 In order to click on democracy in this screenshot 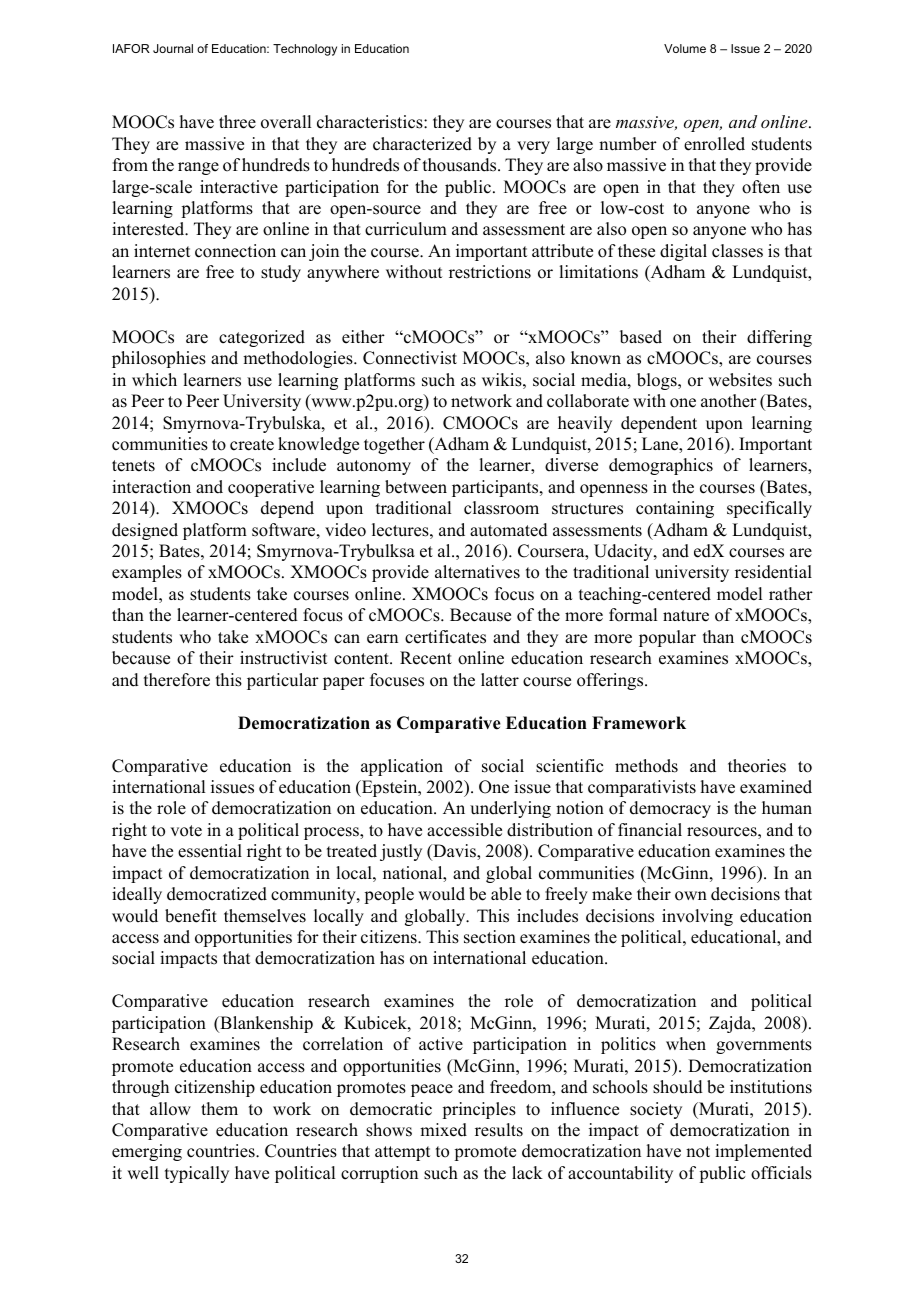, I will do `click(670, 809)`.
